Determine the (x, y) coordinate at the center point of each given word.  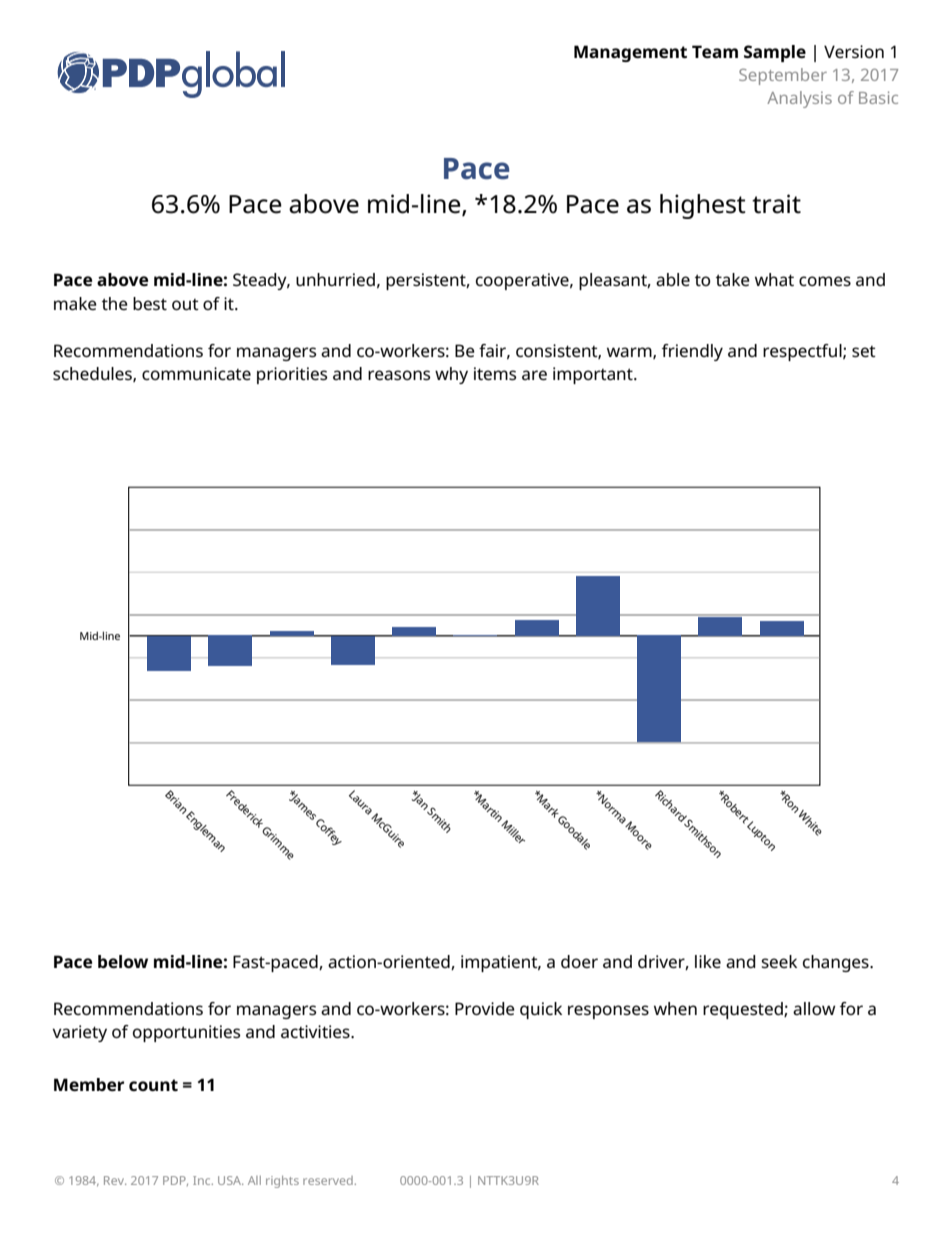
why (451, 375)
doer (579, 961)
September (783, 76)
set (864, 351)
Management (630, 53)
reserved (328, 1180)
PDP (175, 1181)
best (150, 303)
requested (744, 1010)
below (123, 961)
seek (779, 961)
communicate (196, 373)
